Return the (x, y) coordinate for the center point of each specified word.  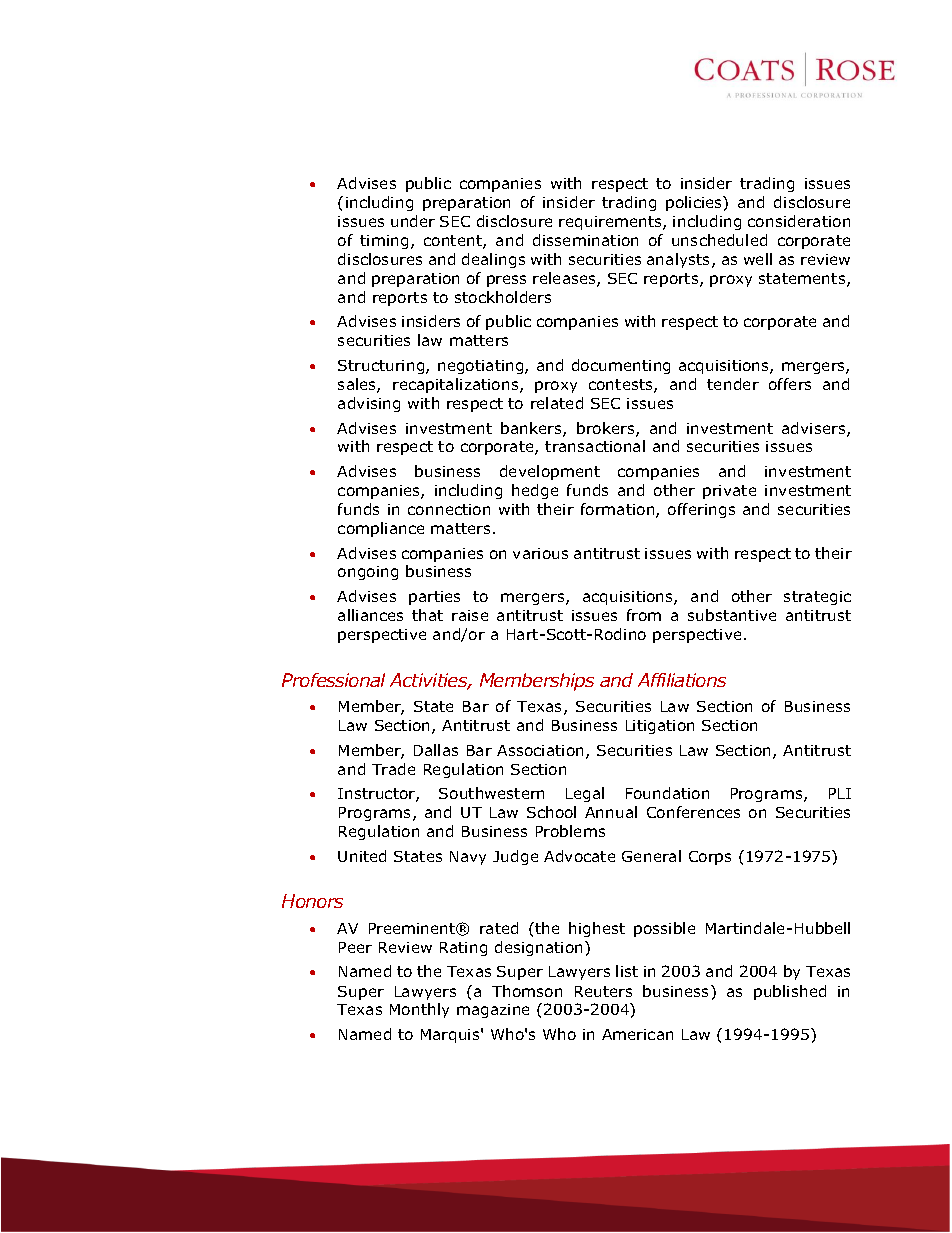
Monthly (419, 1010)
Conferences (693, 812)
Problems (570, 831)
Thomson (527, 991)
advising (369, 404)
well (758, 259)
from (644, 615)
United (362, 856)
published (790, 992)
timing (384, 242)
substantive (732, 615)
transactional (595, 446)
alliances (370, 615)
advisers (815, 429)
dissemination (585, 240)
